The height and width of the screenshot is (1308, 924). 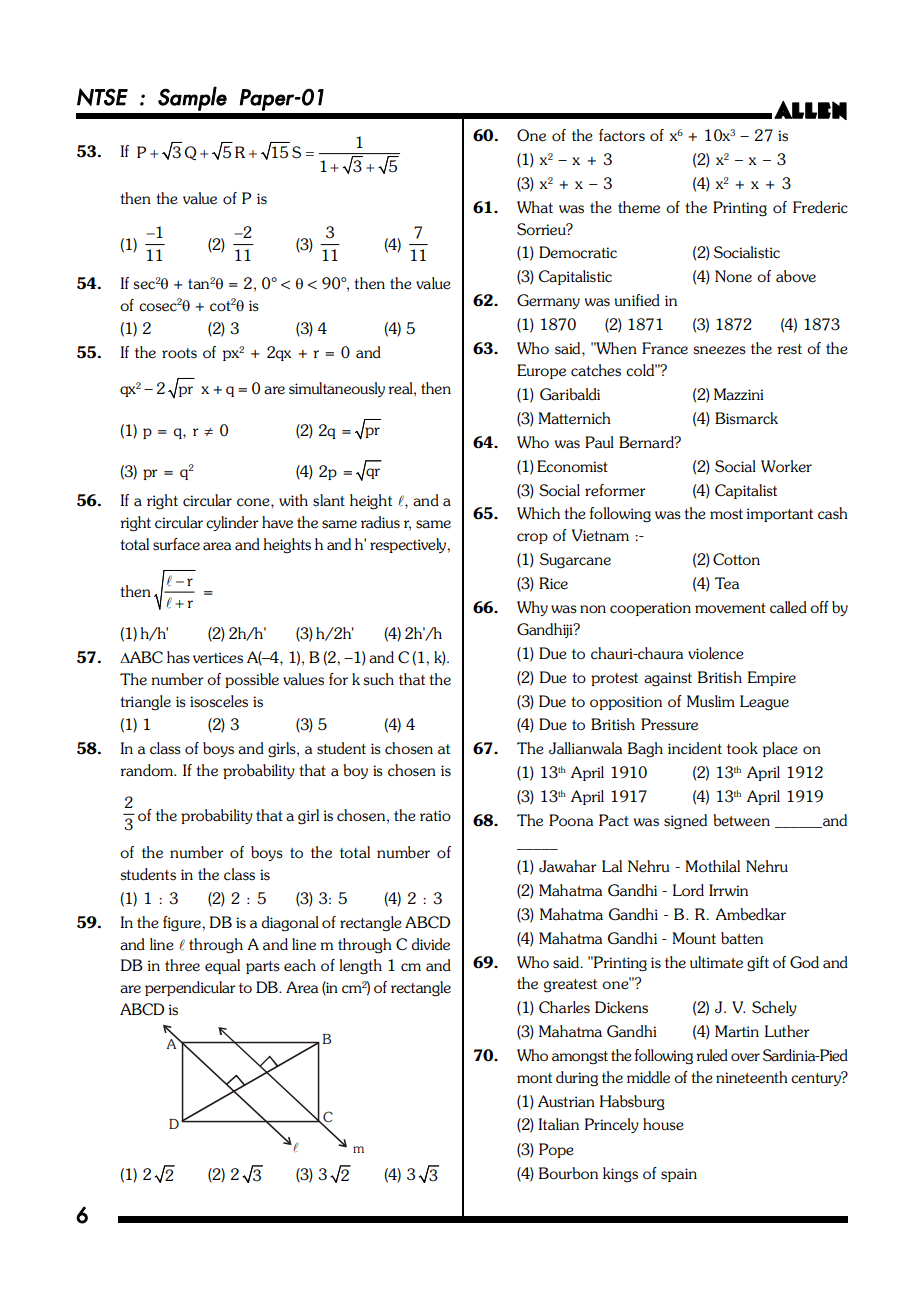 What do you see at coordinates (190, 988) in the screenshot?
I see `perpendicular` at bounding box center [190, 988].
